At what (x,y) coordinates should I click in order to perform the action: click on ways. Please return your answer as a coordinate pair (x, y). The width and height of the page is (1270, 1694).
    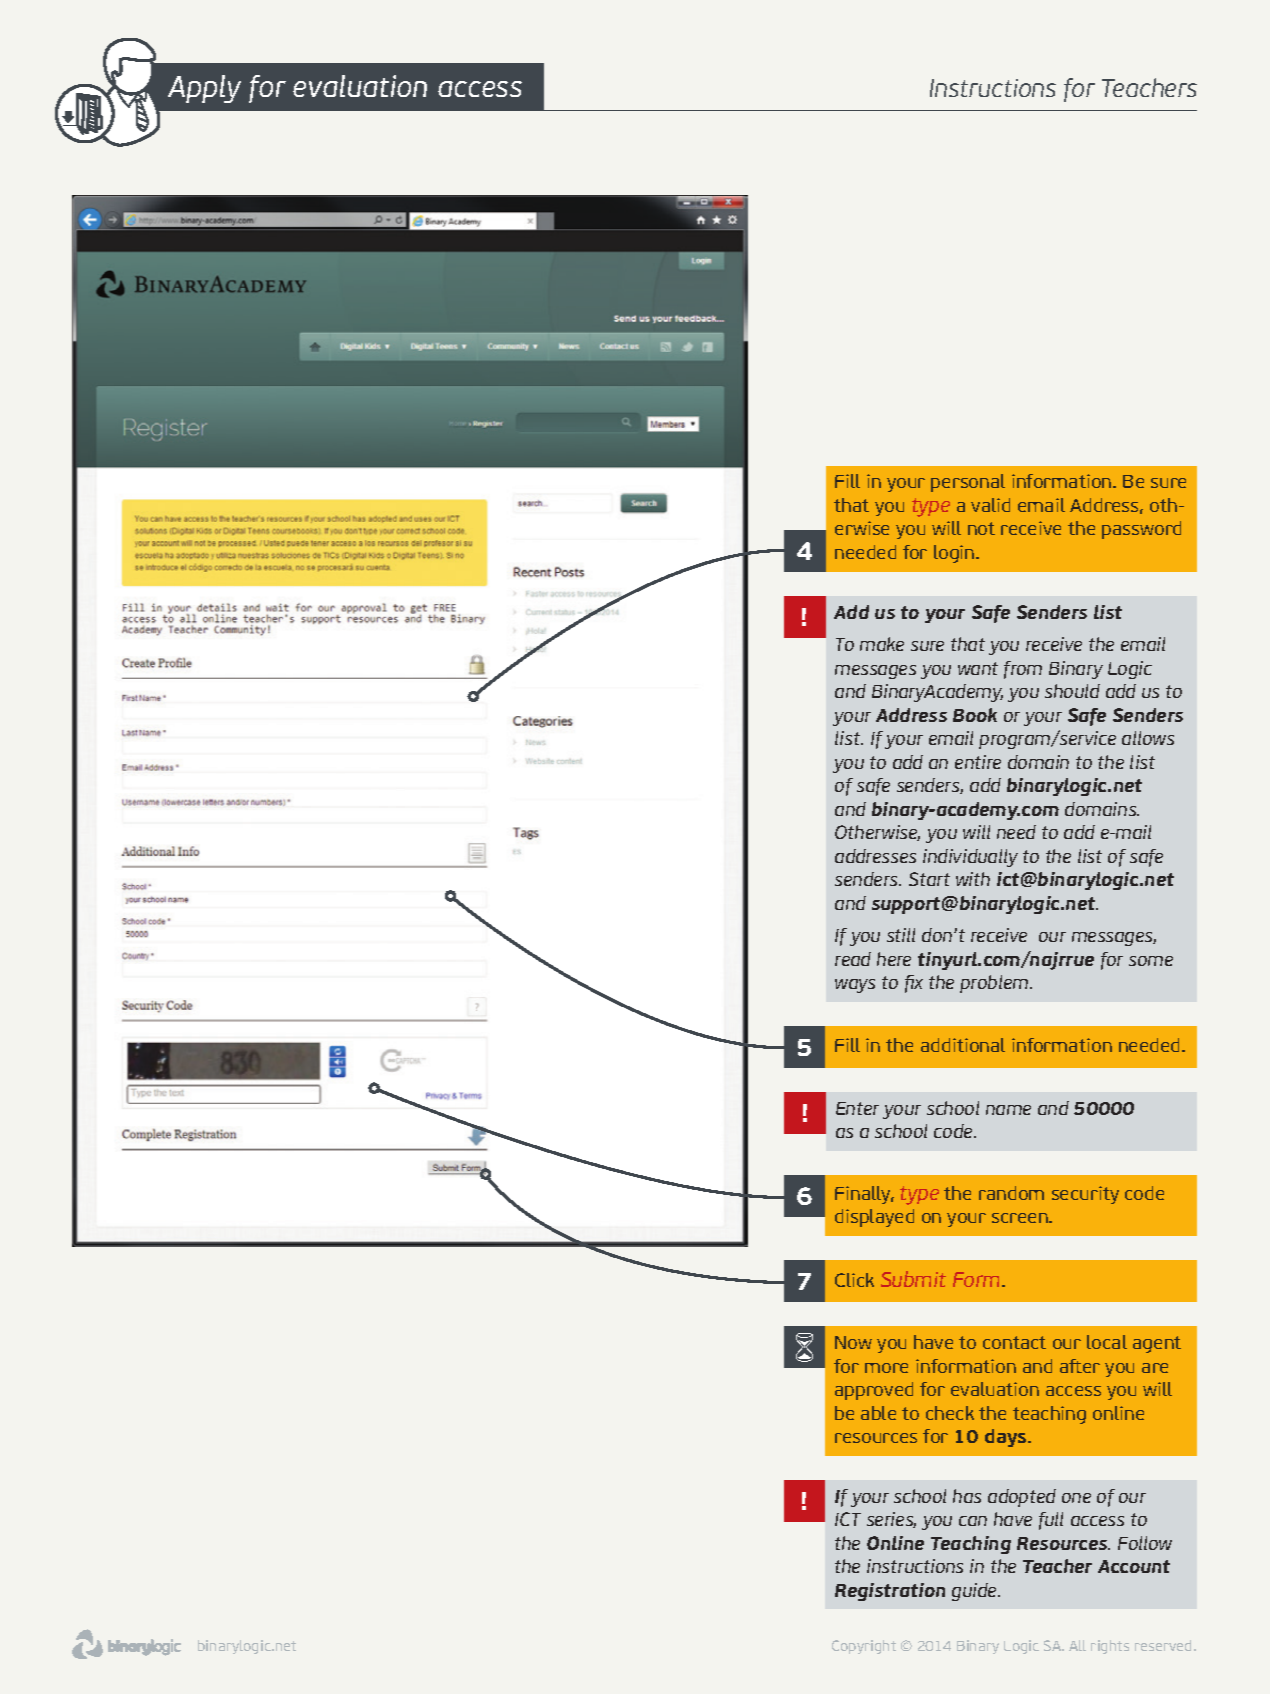
    Looking at the image, I should click on (855, 986).
